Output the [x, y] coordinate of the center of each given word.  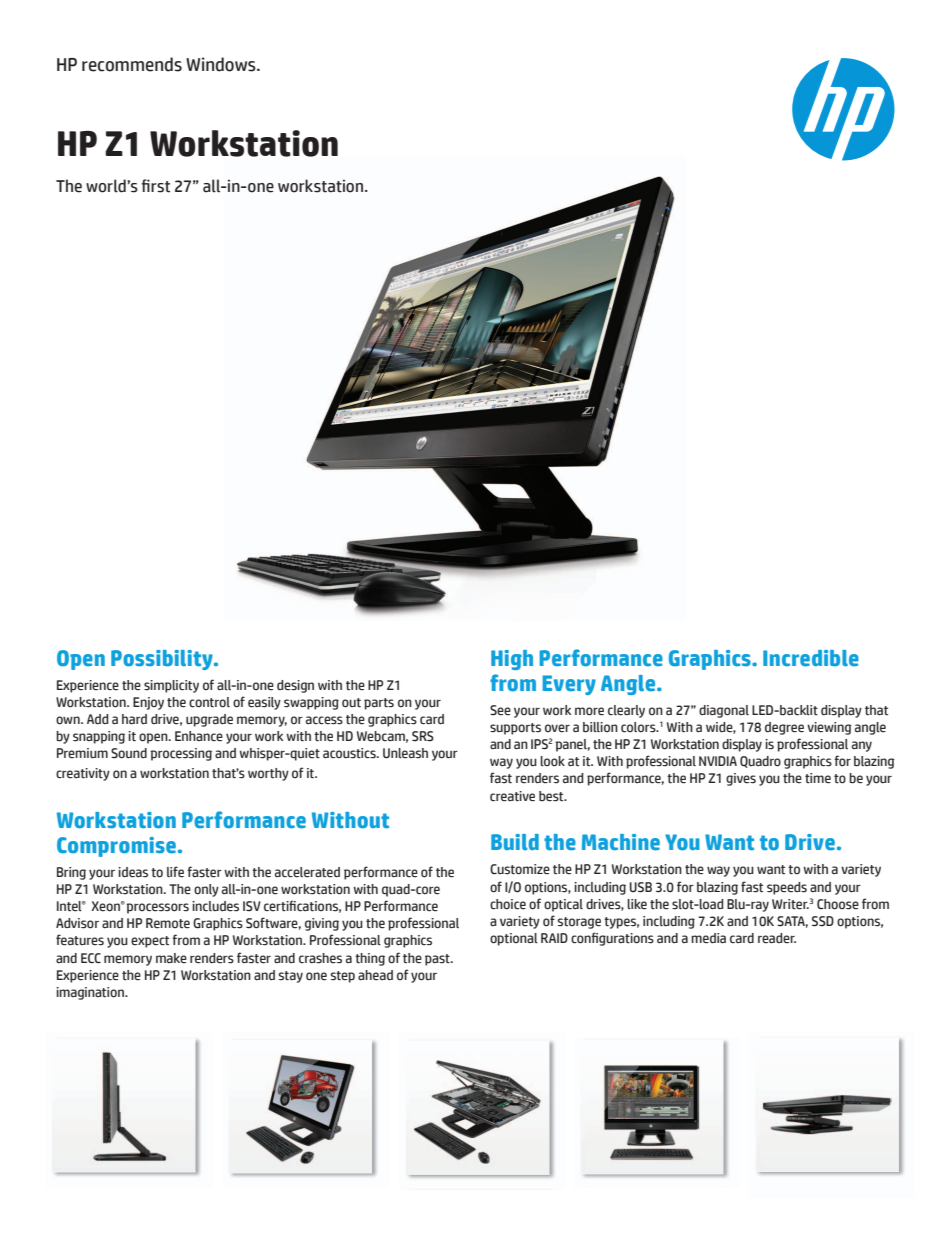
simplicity [171, 686]
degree [784, 728]
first [156, 186]
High [512, 660]
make [171, 958]
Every [569, 685]
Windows [222, 64]
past [438, 960]
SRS [423, 736]
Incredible [811, 658]
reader [777, 938]
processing [181, 754]
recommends [132, 64]
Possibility [163, 660]
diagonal [724, 711]
